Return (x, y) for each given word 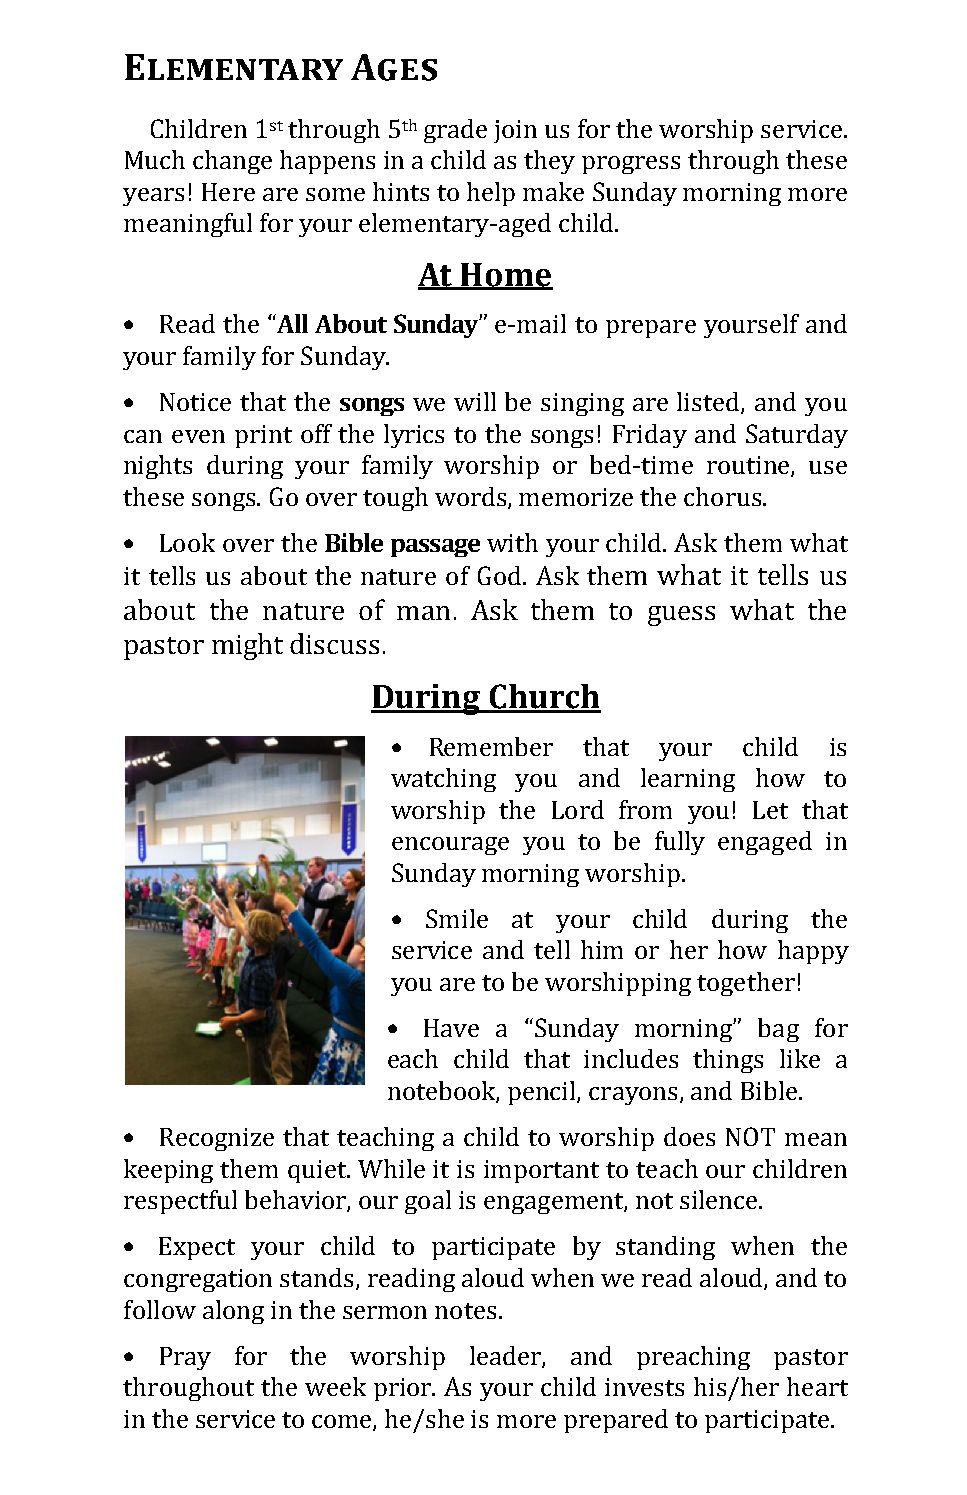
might (247, 646)
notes (465, 1311)
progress (631, 165)
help (491, 194)
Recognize (217, 1139)
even (198, 436)
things (728, 1061)
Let (770, 810)
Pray (185, 1358)
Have (451, 1028)
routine (749, 466)
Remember (491, 746)
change (232, 162)
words (472, 497)
